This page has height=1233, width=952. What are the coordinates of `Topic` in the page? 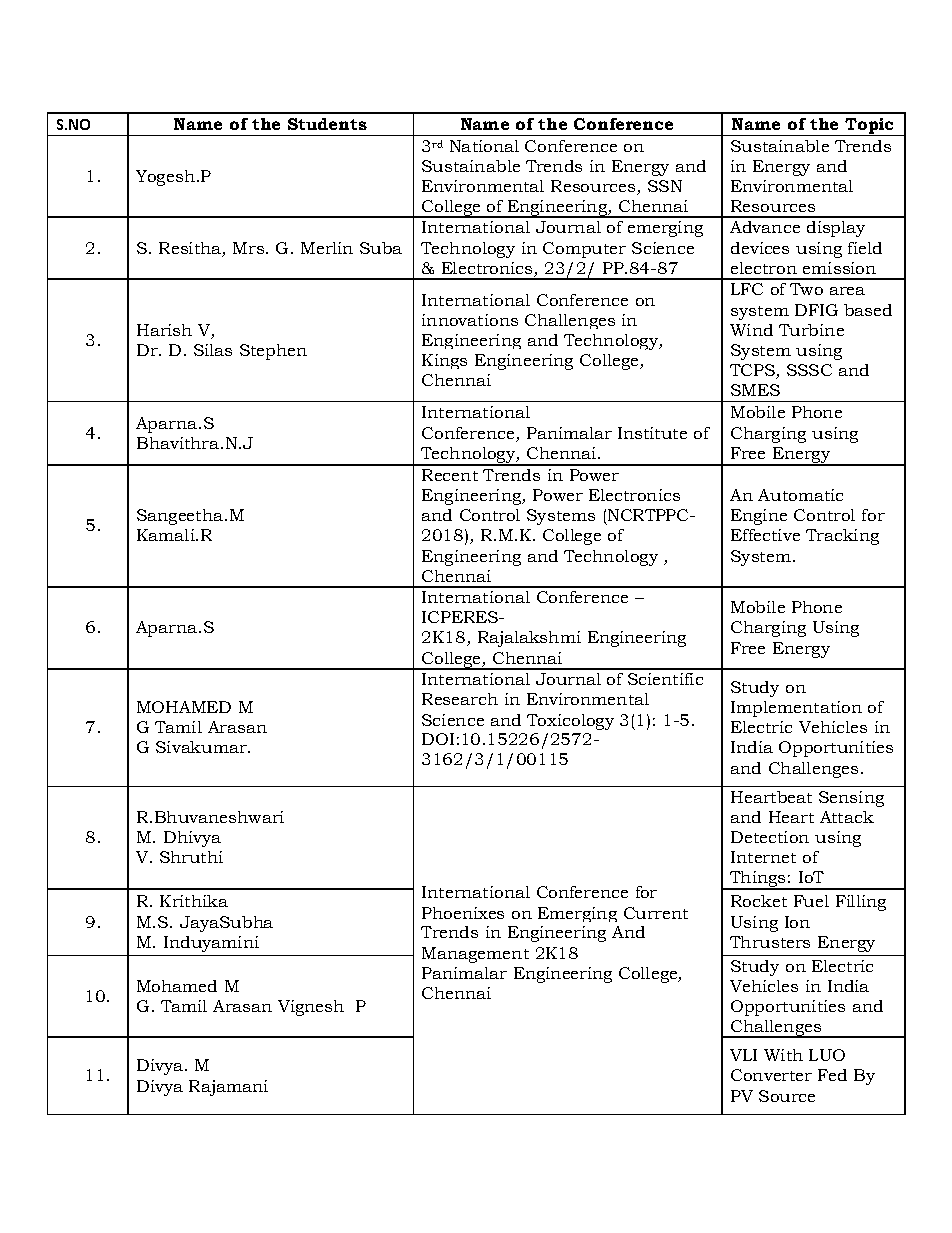 It's located at (870, 127).
